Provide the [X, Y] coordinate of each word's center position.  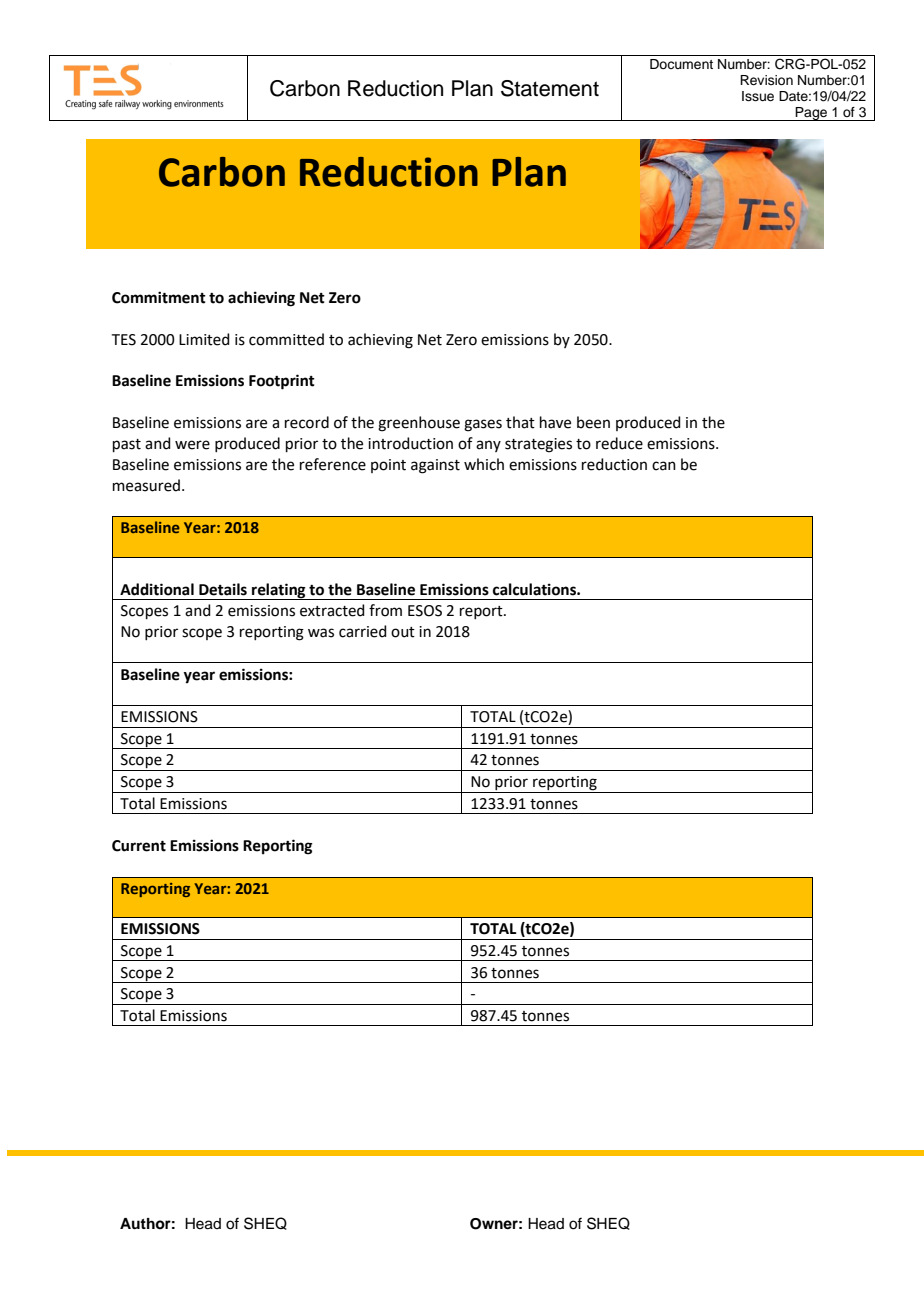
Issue [758, 96]
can [664, 466]
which [484, 464]
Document [681, 64]
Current [139, 846]
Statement [550, 88]
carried [363, 631]
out [403, 632]
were [192, 445]
